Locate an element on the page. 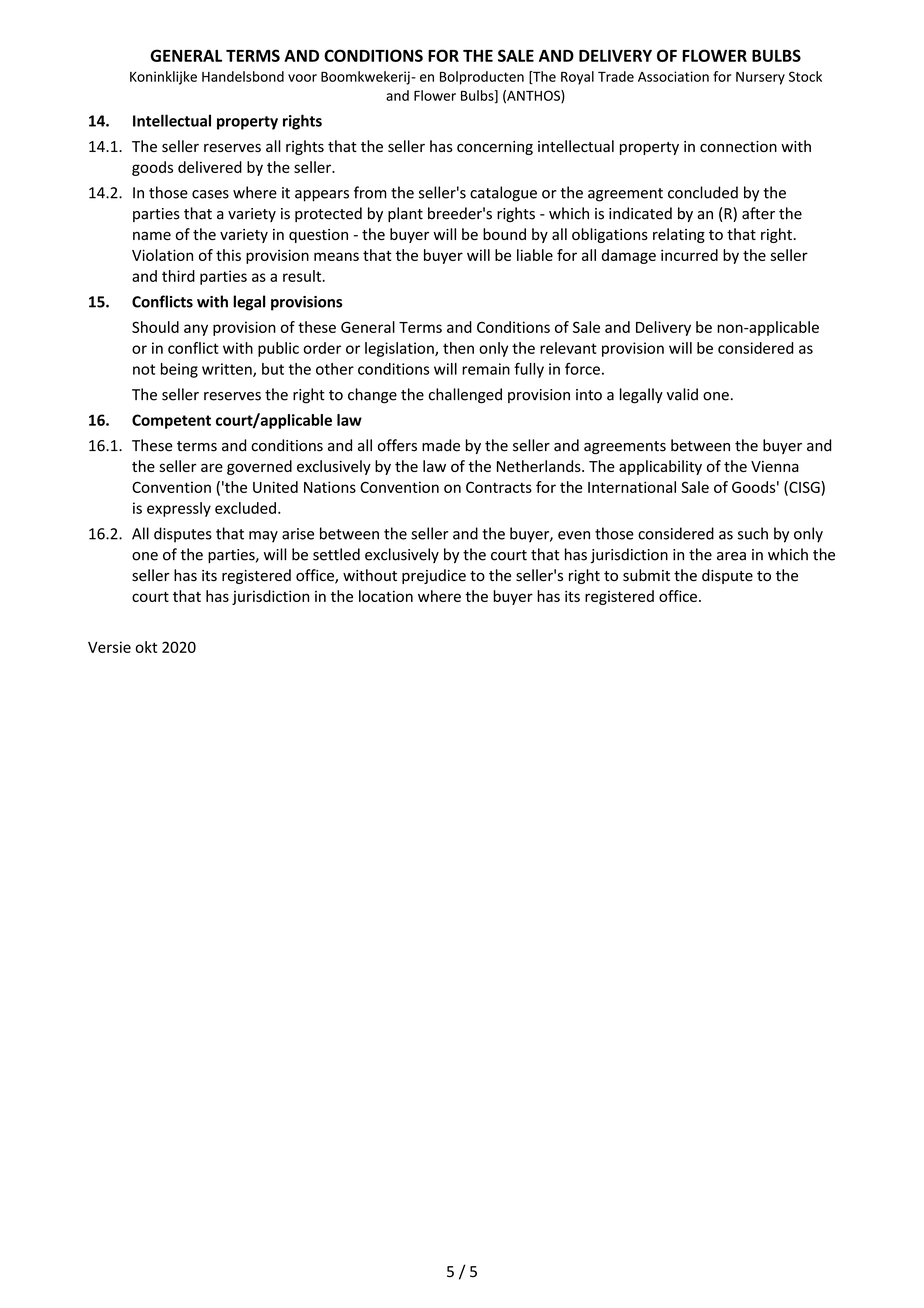 The width and height of the document is (924, 1308). valid is located at coordinates (682, 394).
